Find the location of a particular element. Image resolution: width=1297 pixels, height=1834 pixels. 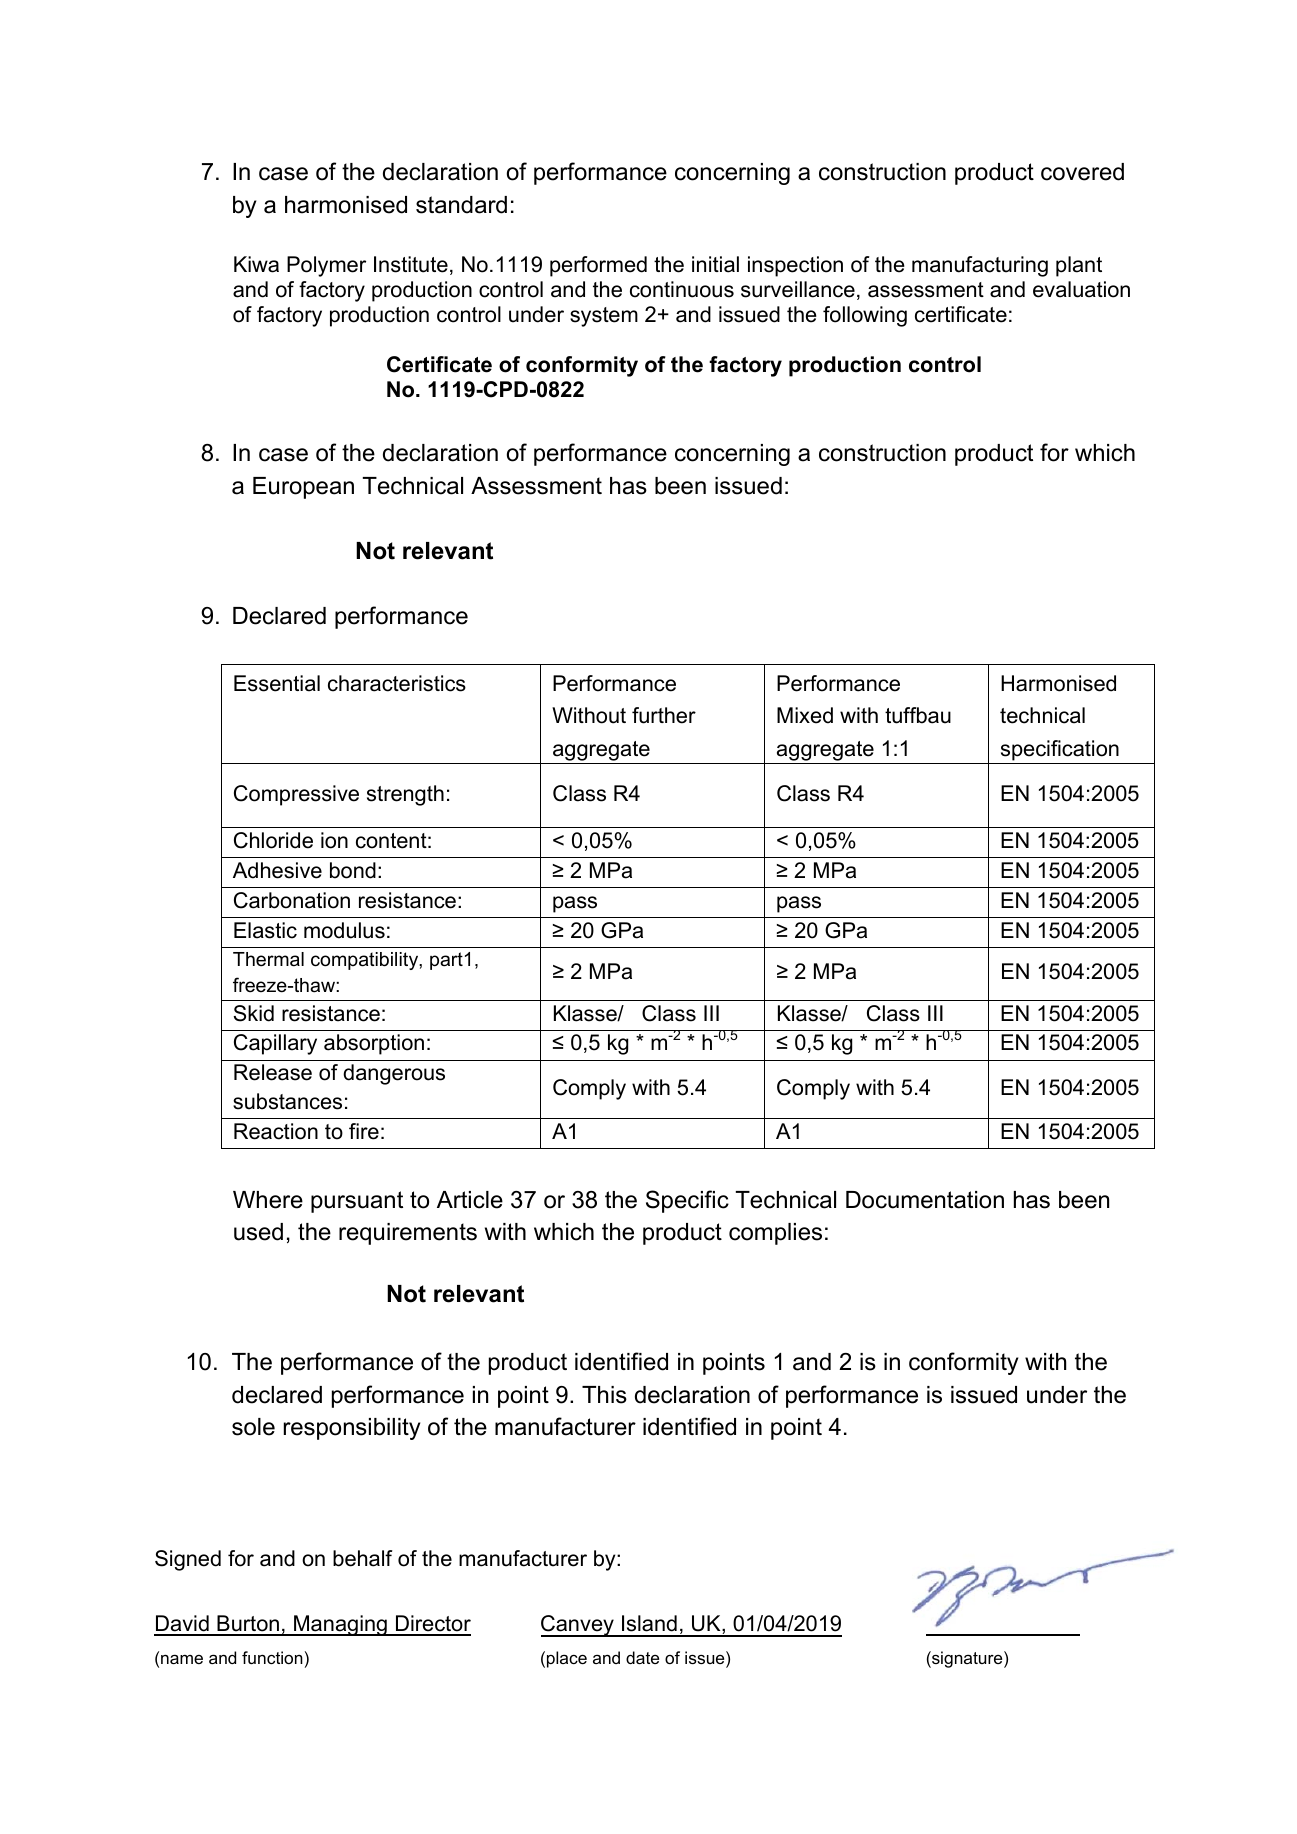

Documentation is located at coordinates (925, 1200).
